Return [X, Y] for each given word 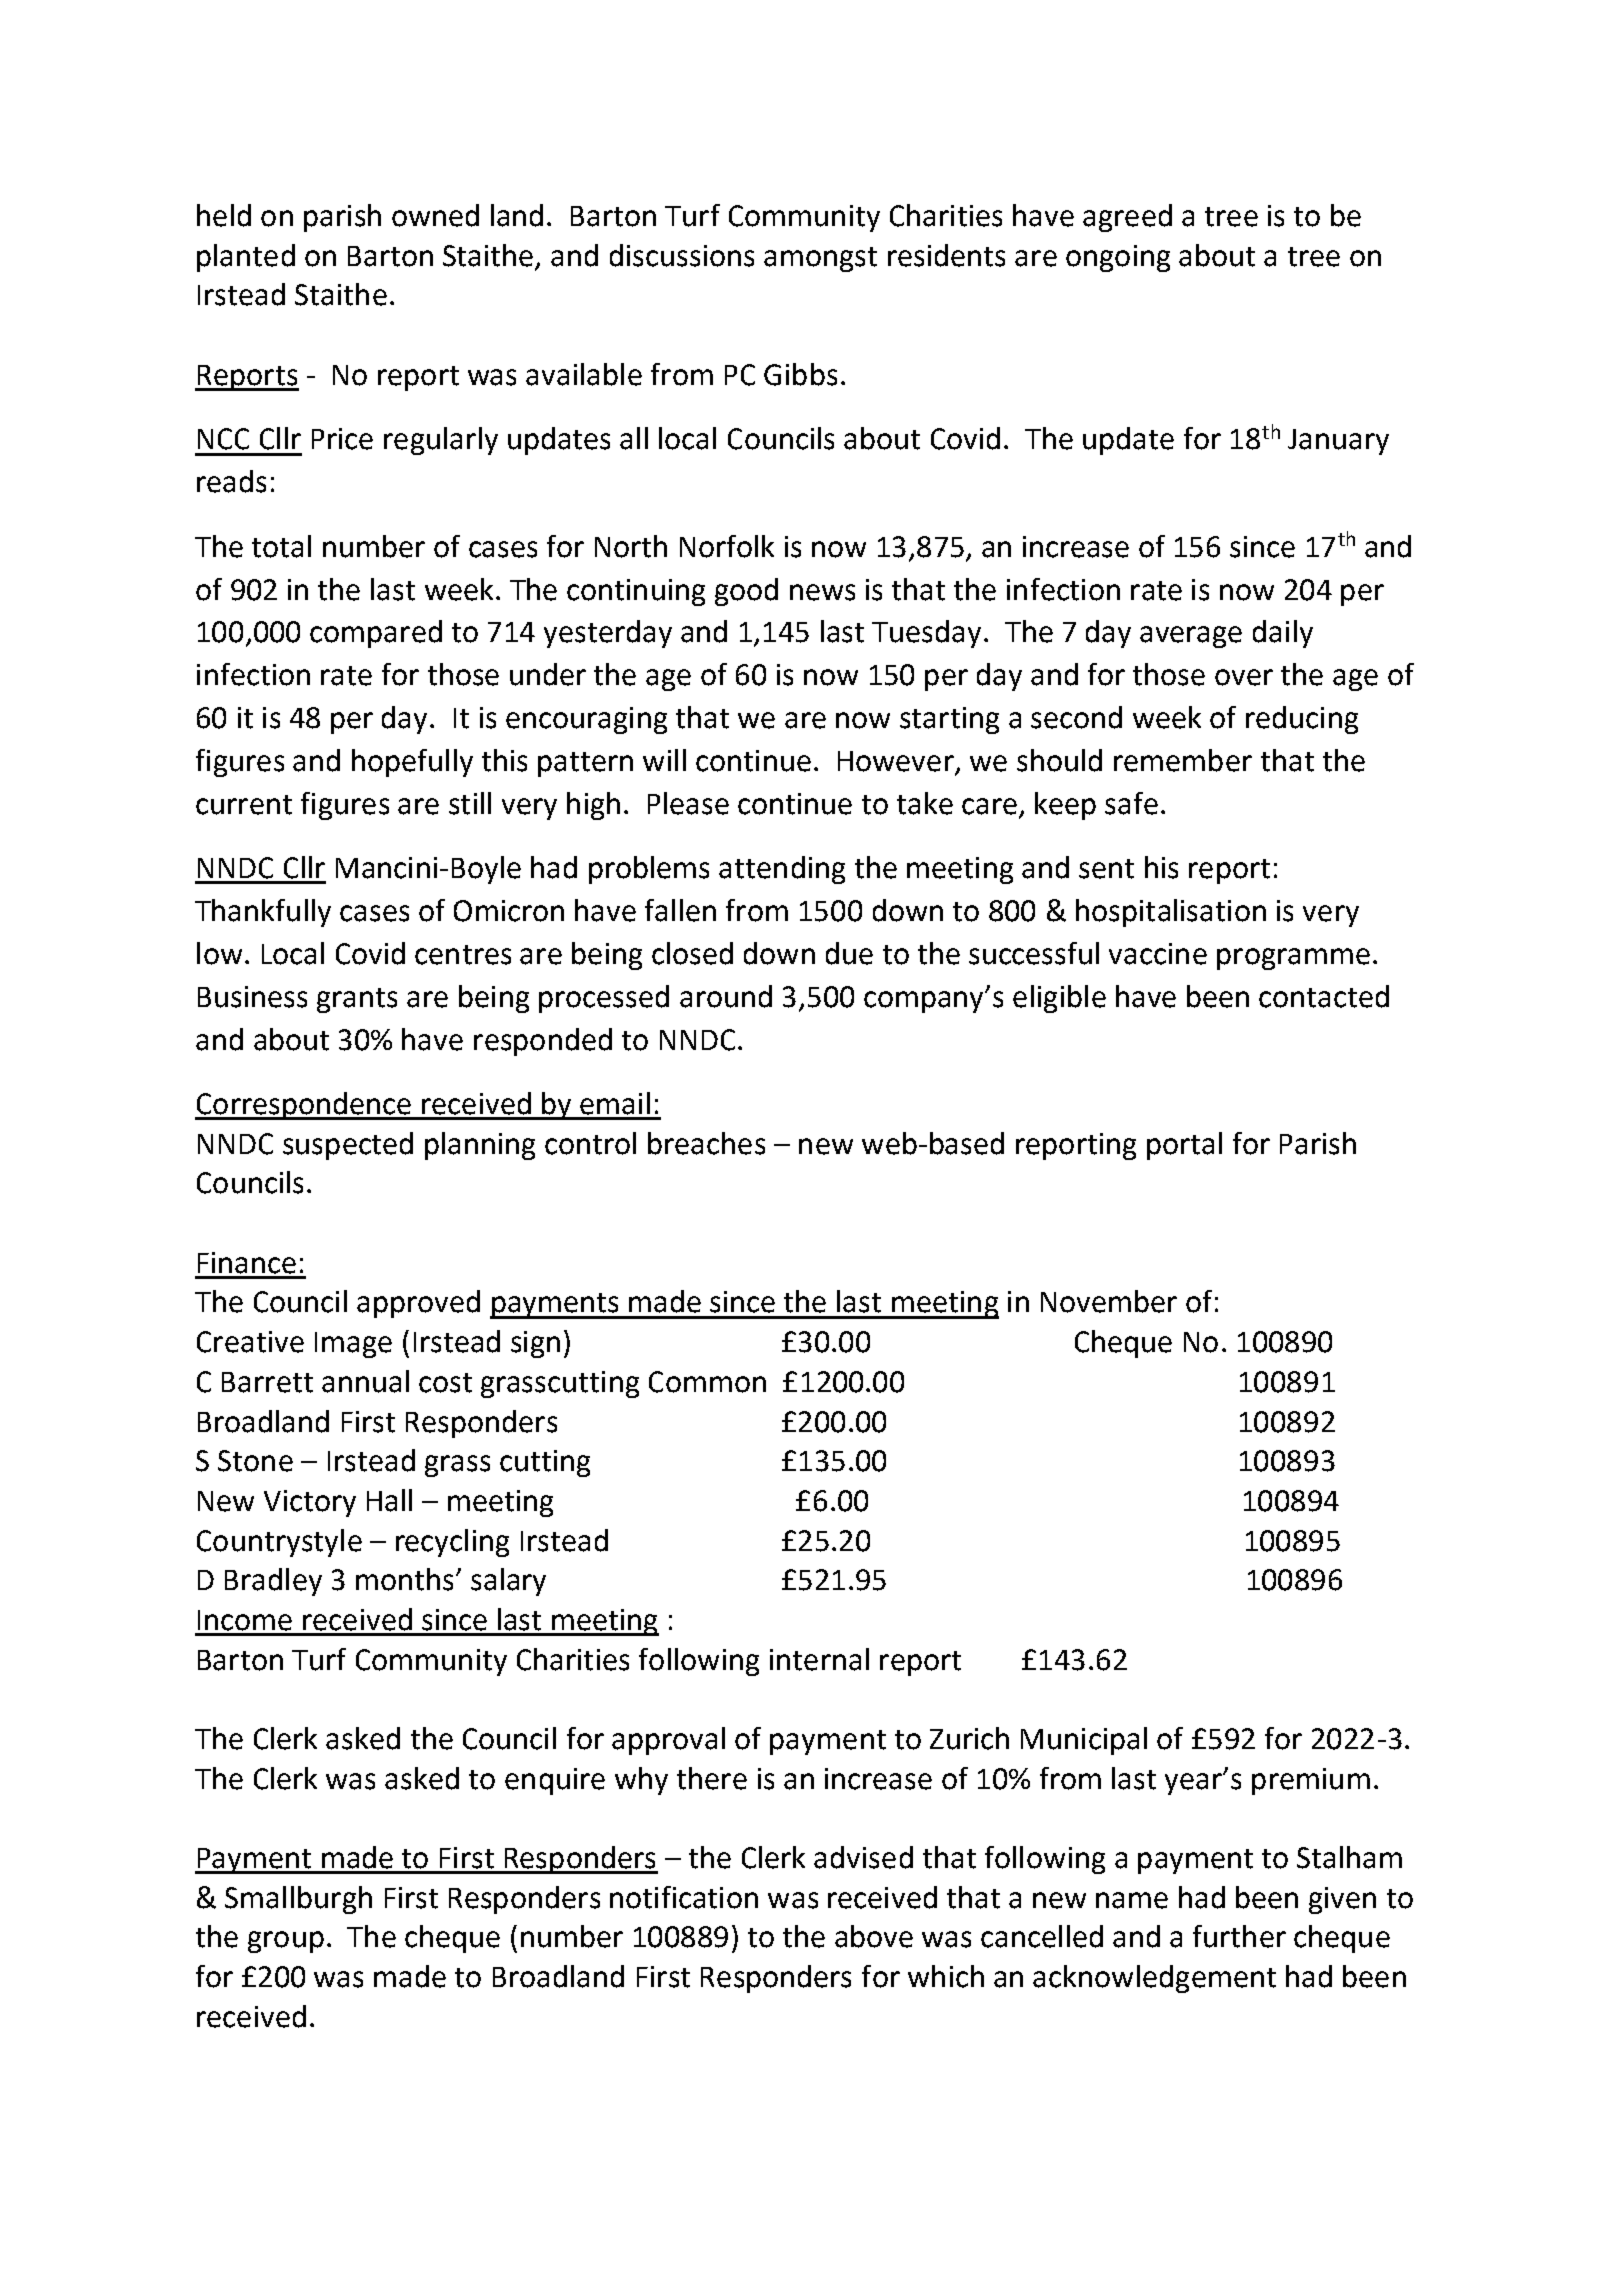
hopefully [412, 763]
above [874, 1936]
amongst [820, 259]
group [286, 1942]
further [1239, 1936]
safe [1131, 803]
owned [435, 215]
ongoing [1118, 258]
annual [365, 1381]
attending [782, 870]
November [1109, 1301]
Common [707, 1382]
